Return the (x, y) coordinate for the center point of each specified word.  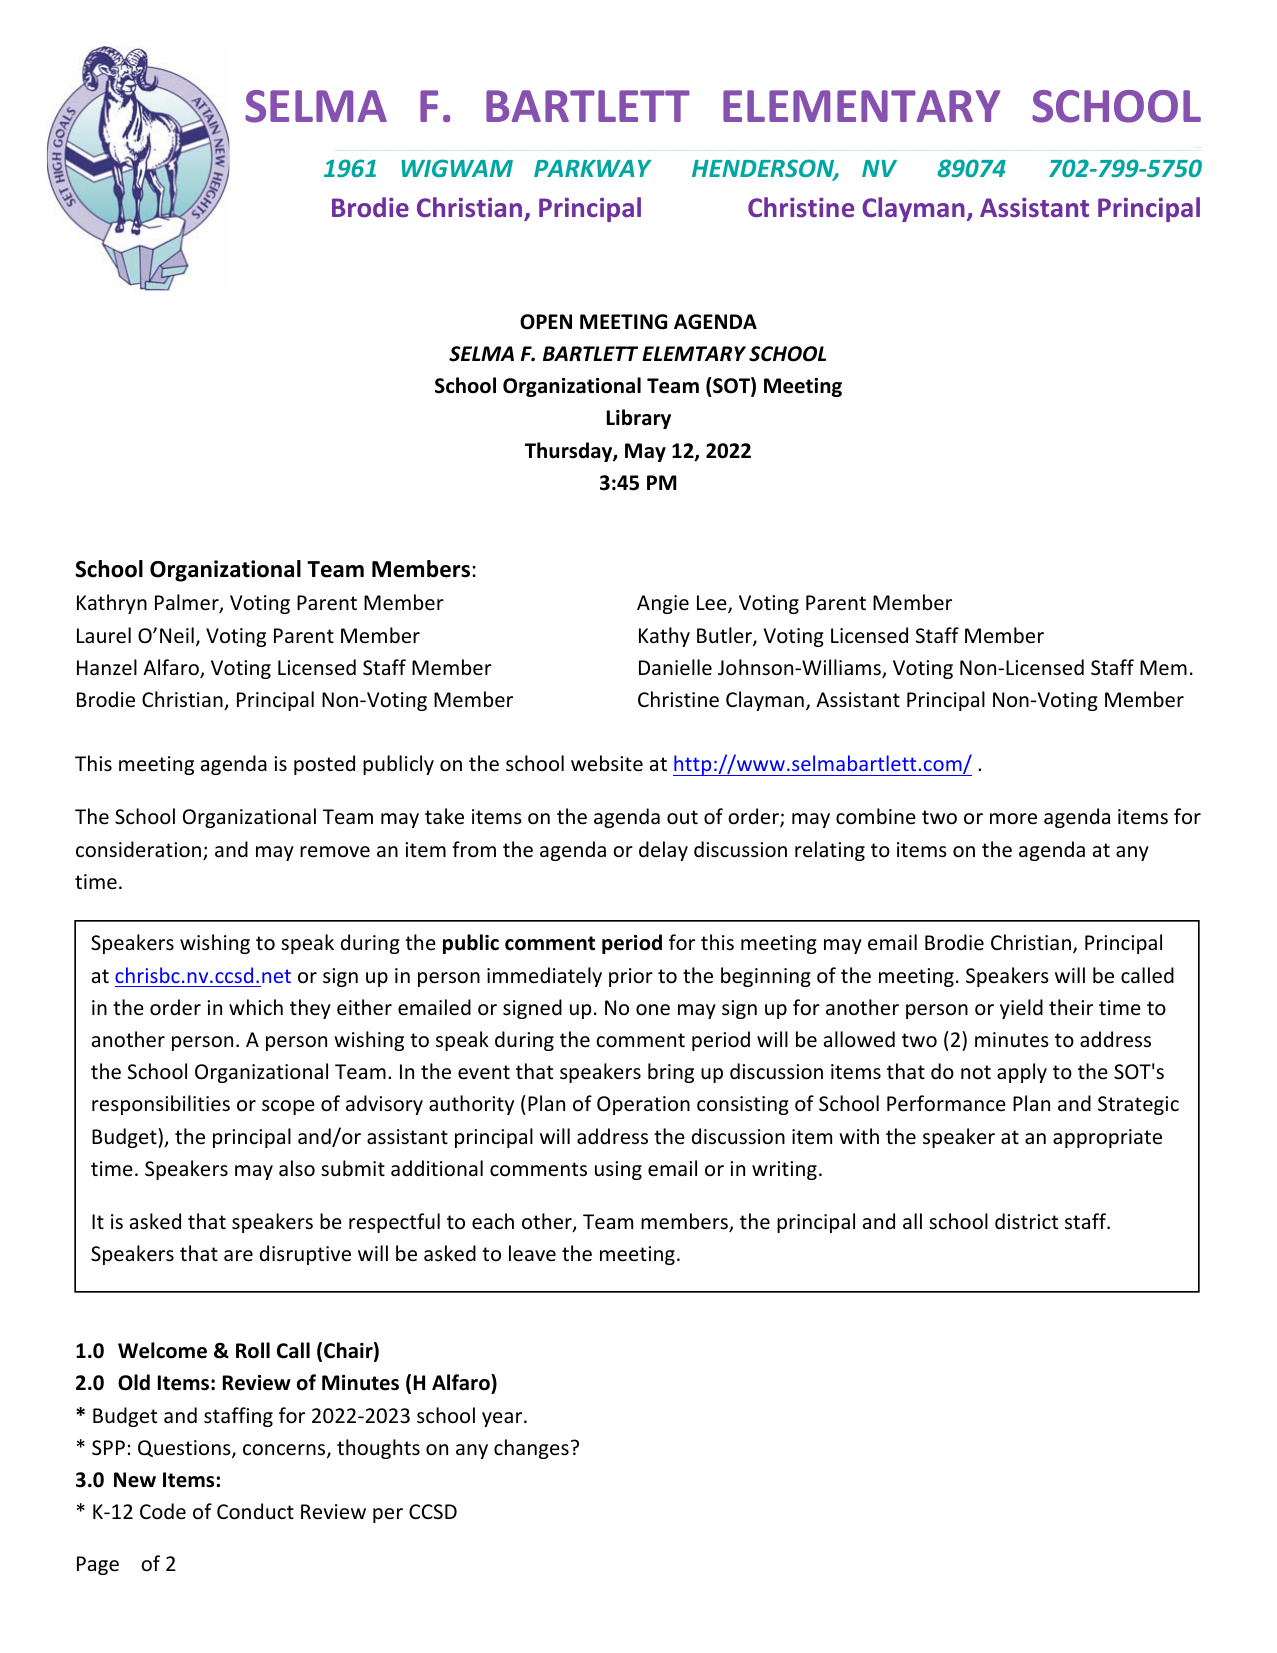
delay (663, 851)
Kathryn (112, 604)
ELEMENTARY (862, 106)
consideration (138, 849)
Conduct (255, 1511)
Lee (713, 604)
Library (639, 419)
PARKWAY (592, 168)
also (297, 1168)
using (618, 1170)
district (1026, 1221)
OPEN (546, 322)
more (1013, 819)
